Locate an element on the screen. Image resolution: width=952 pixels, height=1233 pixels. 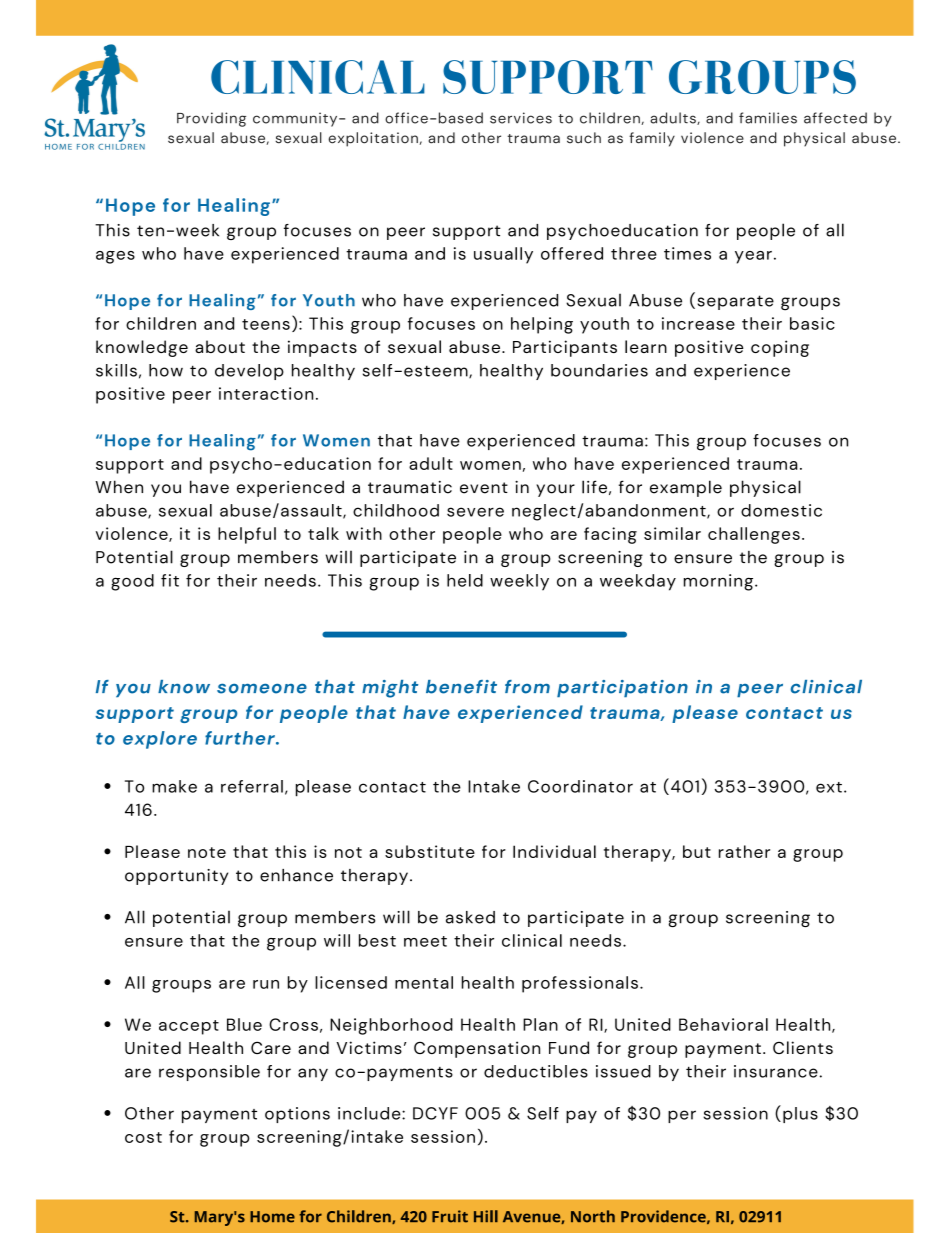
services is located at coordinates (521, 118).
